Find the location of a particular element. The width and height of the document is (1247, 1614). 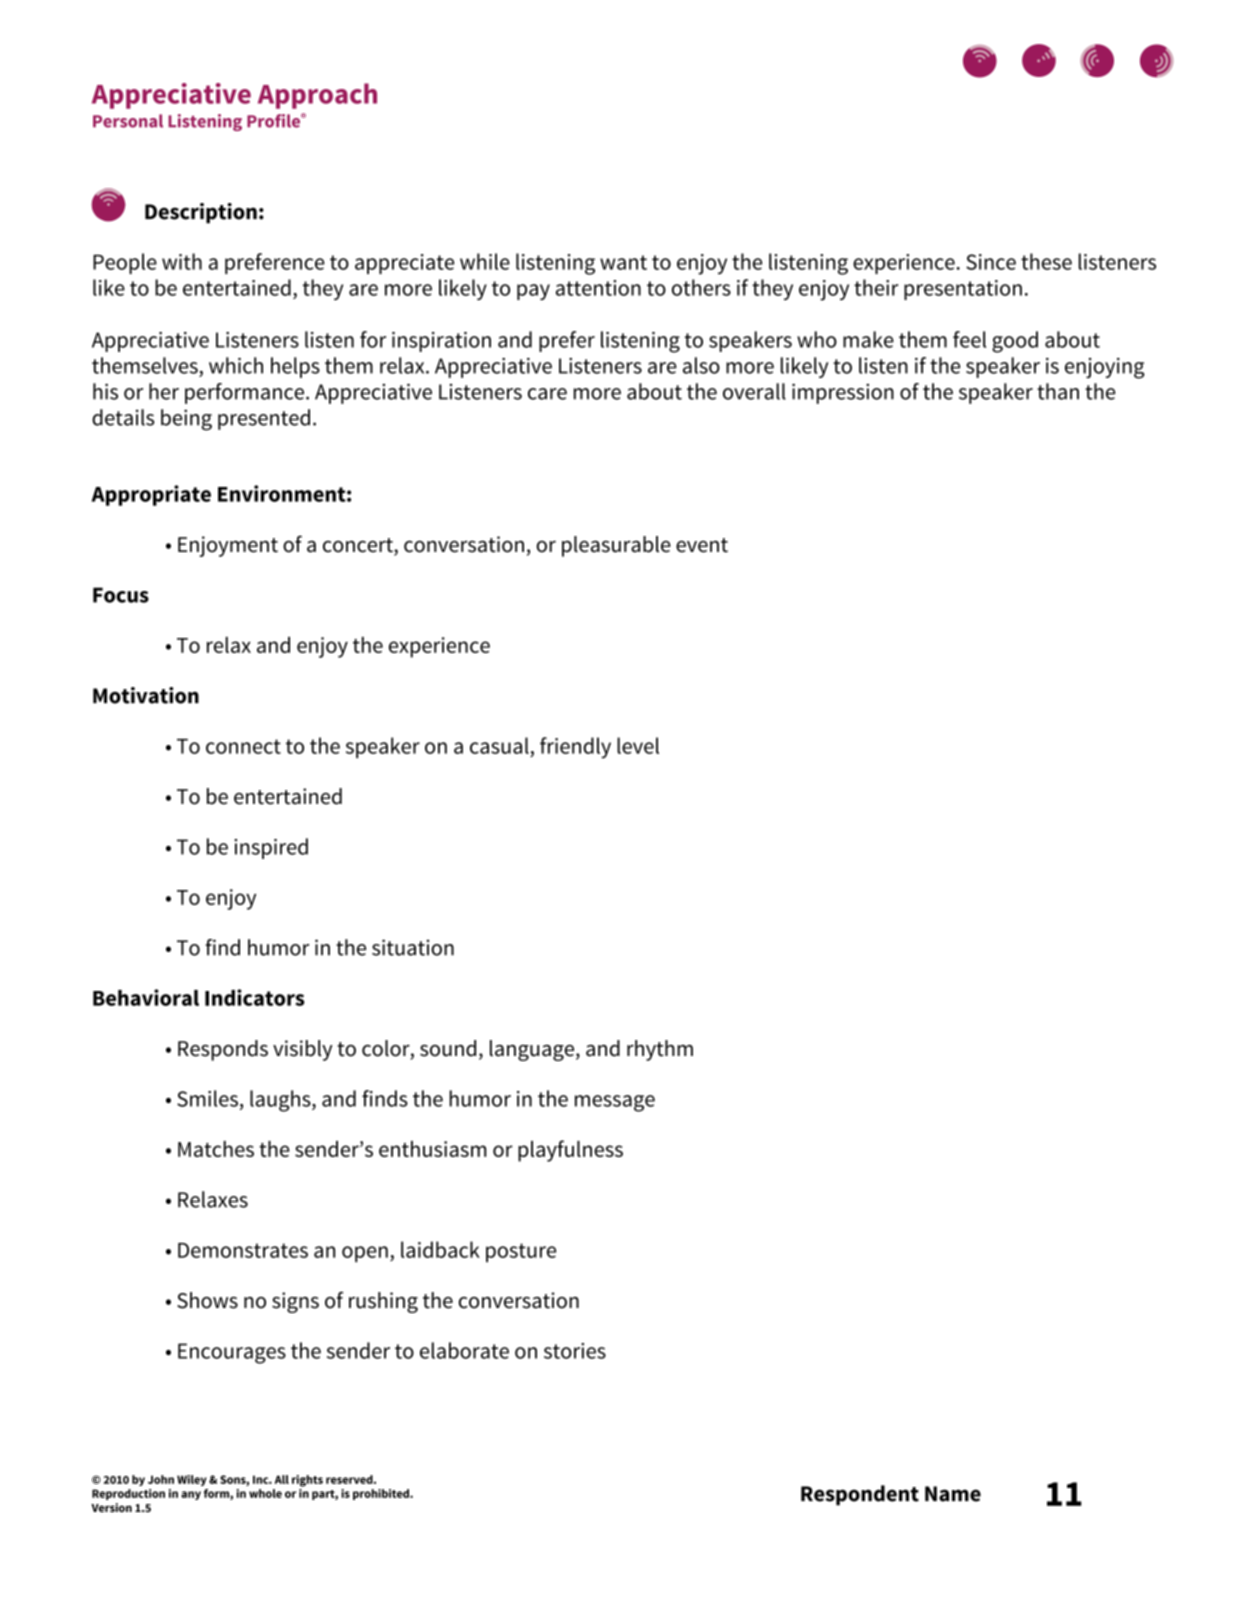

Personal is located at coordinates (128, 121).
